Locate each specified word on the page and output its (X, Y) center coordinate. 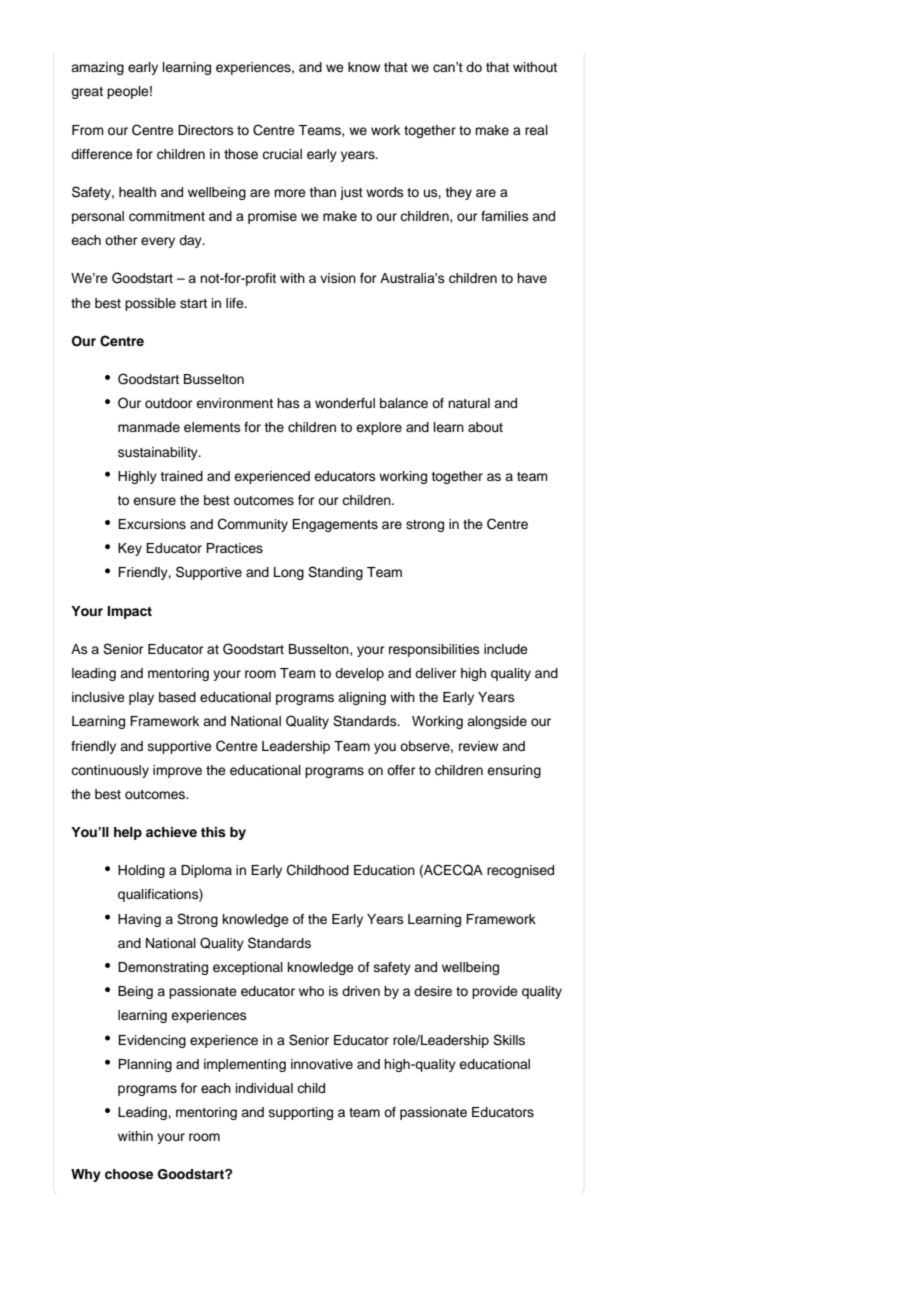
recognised (520, 871)
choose (129, 1174)
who (311, 991)
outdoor (169, 403)
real (536, 130)
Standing (335, 573)
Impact (129, 612)
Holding (141, 871)
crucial (282, 154)
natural (469, 403)
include (506, 649)
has (288, 403)
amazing (97, 68)
